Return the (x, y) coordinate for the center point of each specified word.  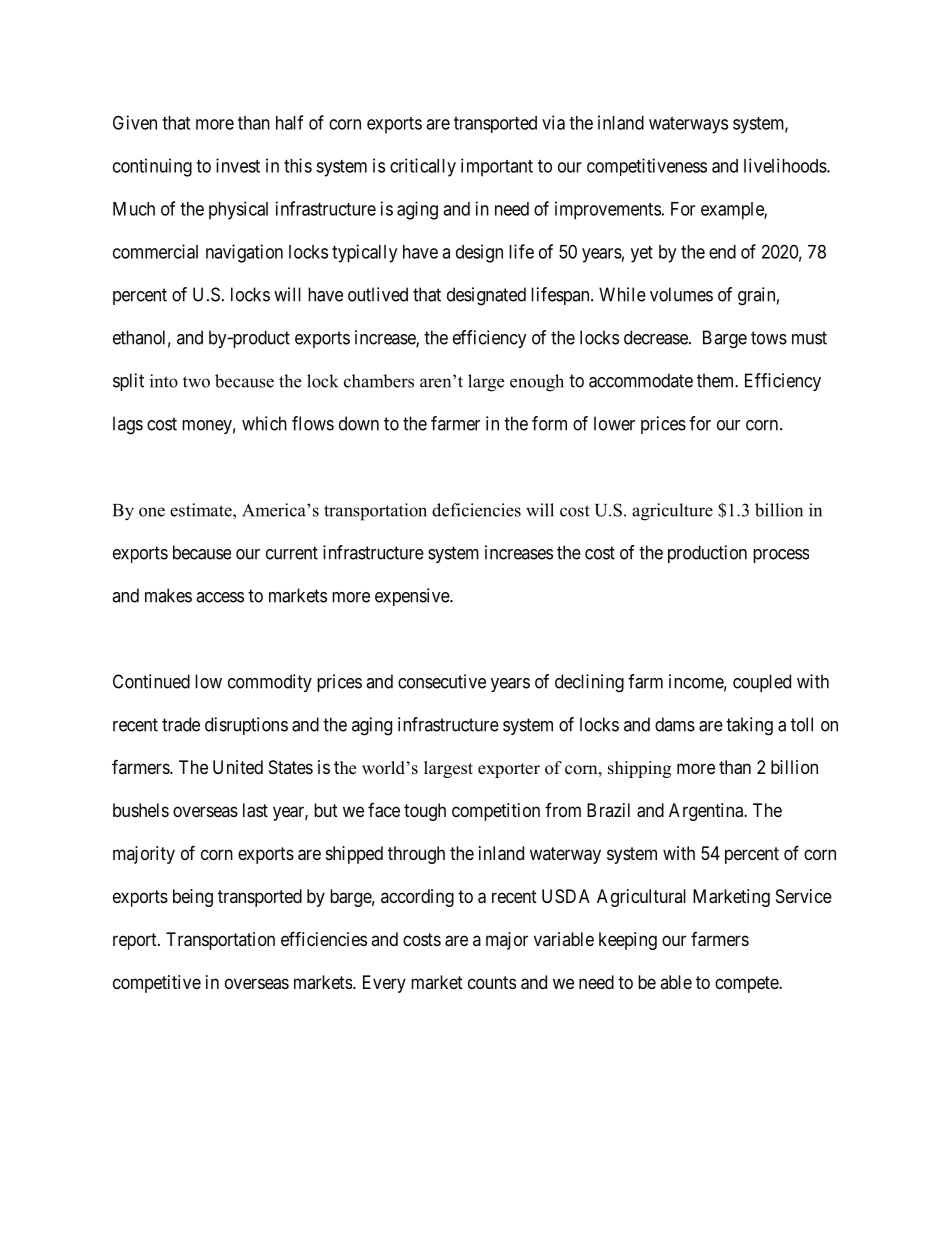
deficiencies (476, 510)
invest (238, 165)
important (497, 167)
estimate (202, 510)
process (781, 556)
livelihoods (785, 165)
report (136, 941)
